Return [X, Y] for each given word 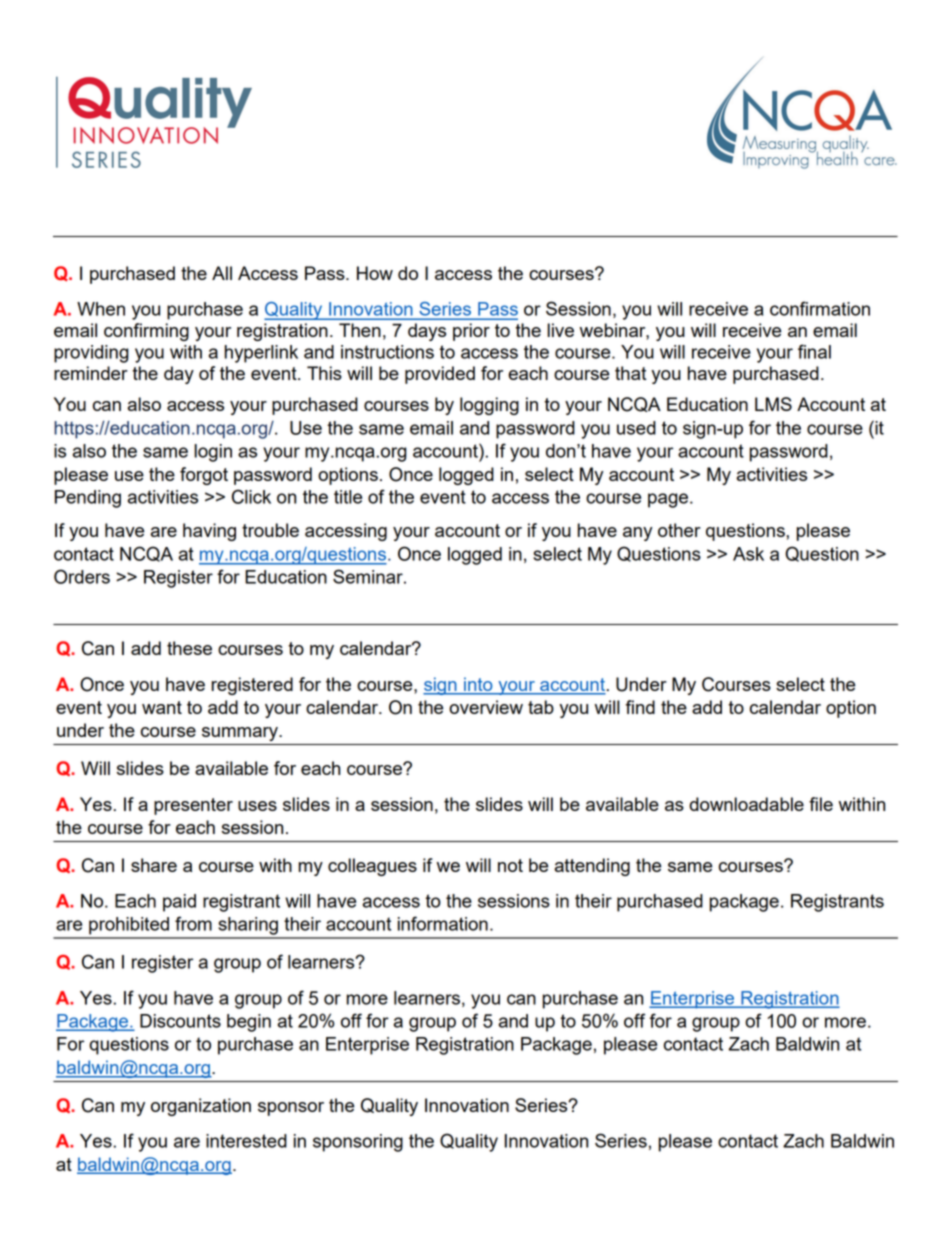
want [162, 707]
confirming [146, 332]
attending [592, 867]
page [668, 500]
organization [201, 1107]
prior [471, 332]
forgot [204, 476]
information [443, 923]
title [348, 497]
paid [179, 903]
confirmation [820, 308]
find [640, 707]
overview [486, 707]
